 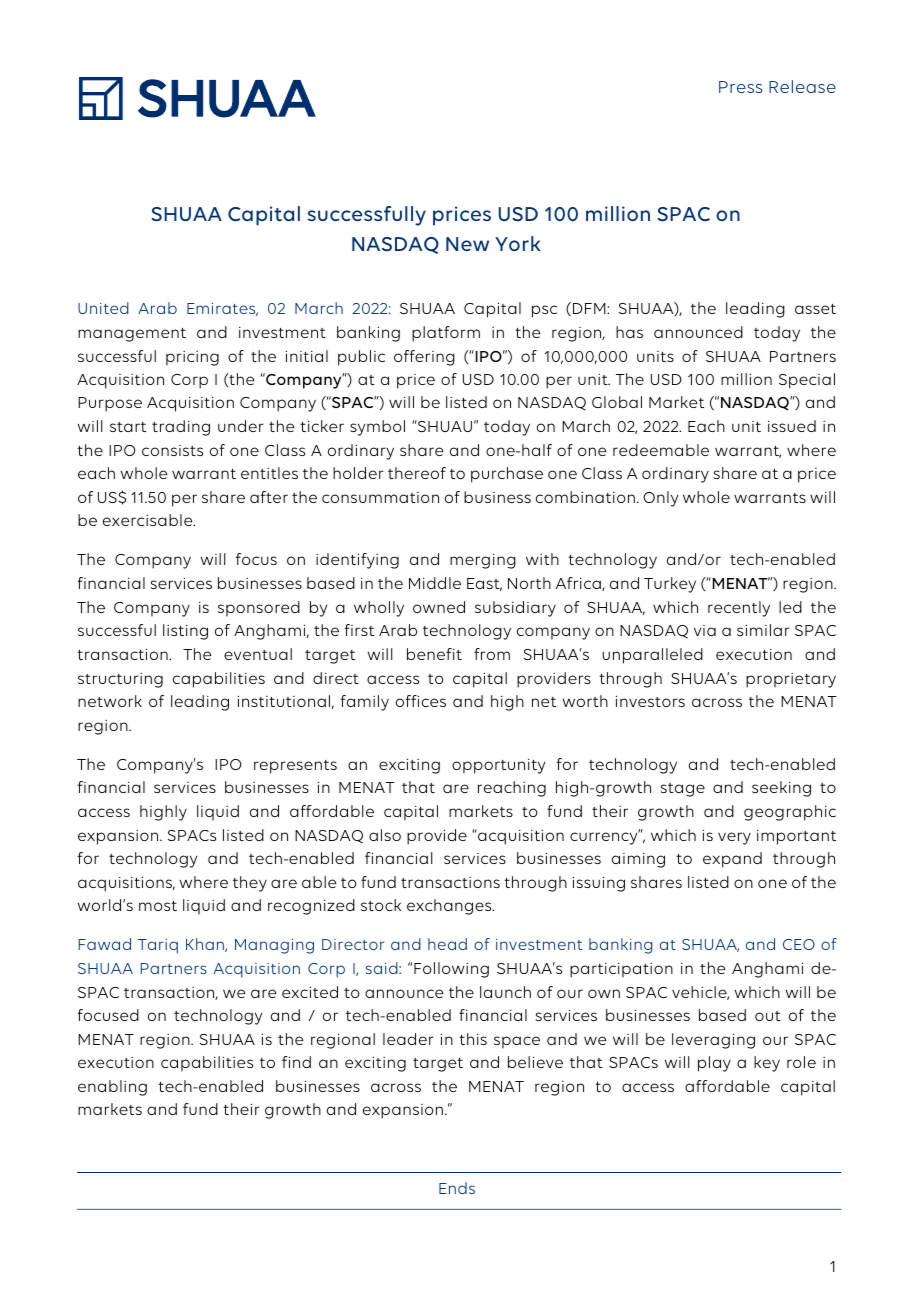 What do you see at coordinates (507, 475) in the screenshot?
I see `purchase` at bounding box center [507, 475].
